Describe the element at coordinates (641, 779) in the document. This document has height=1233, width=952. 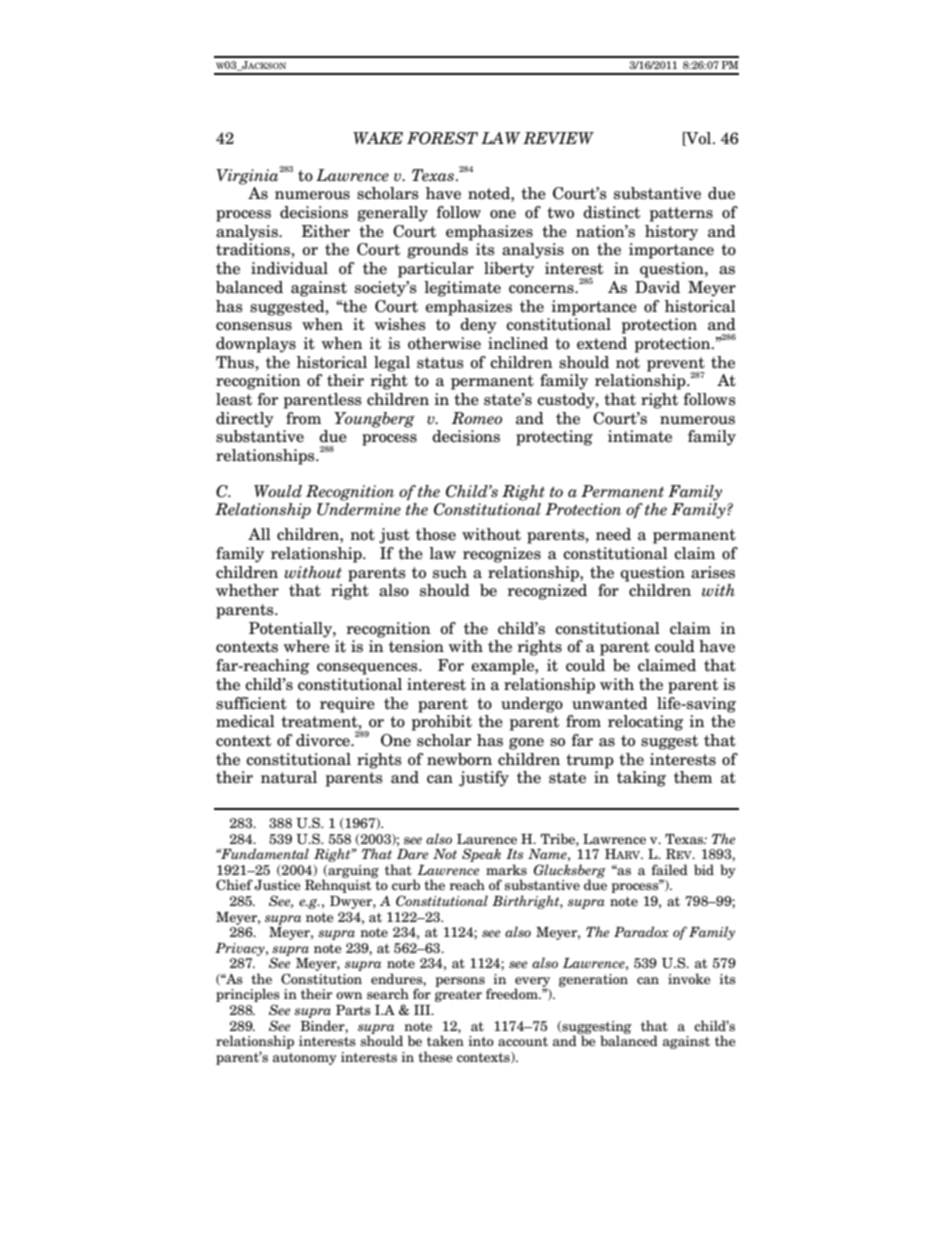
I see `taking` at that location.
